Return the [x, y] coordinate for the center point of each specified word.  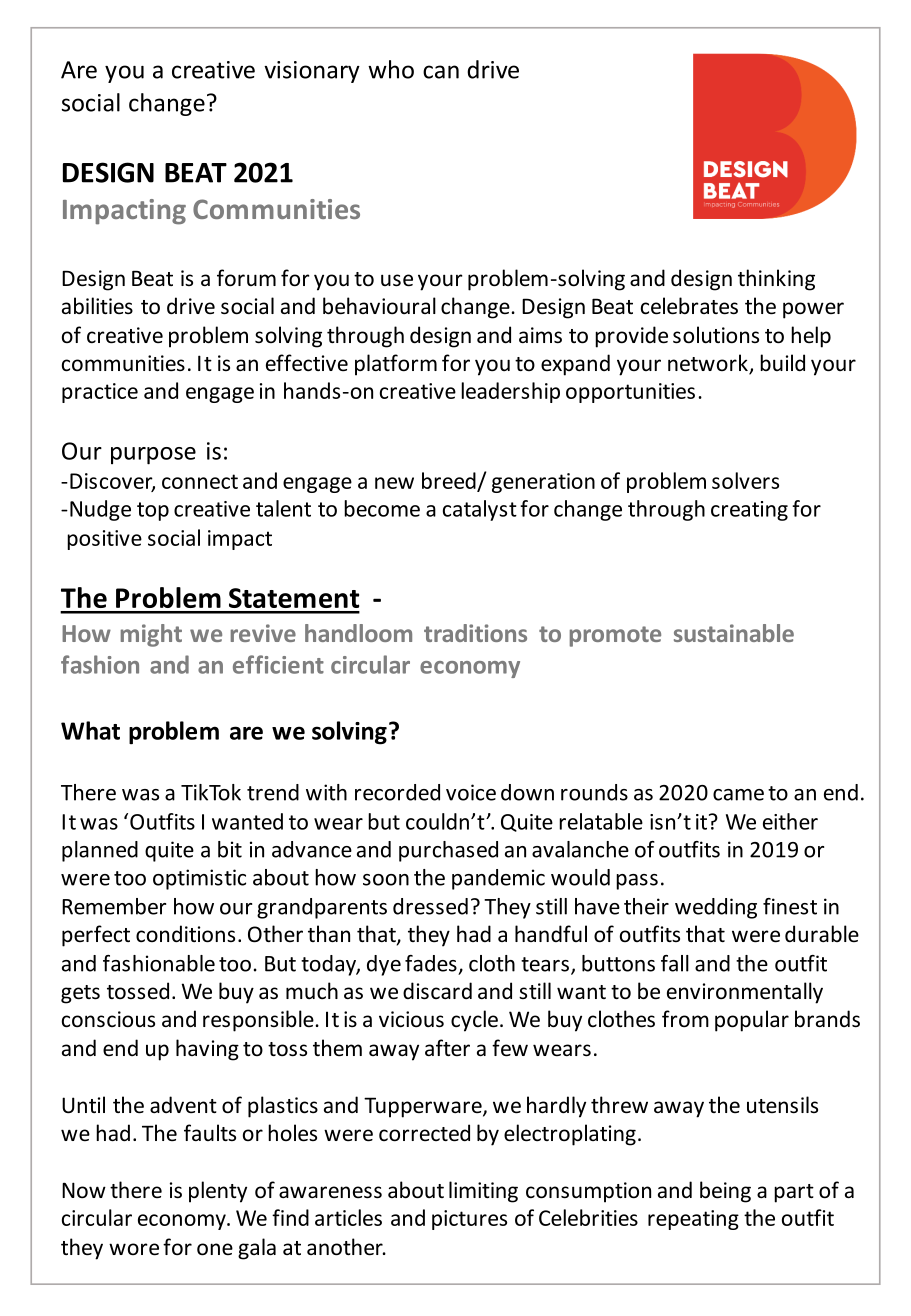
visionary [312, 72]
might [151, 635]
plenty [218, 1192]
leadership [510, 392]
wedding [716, 908]
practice [100, 393]
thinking [776, 280]
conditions [185, 934]
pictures [469, 1220]
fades [431, 963]
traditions [475, 633]
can [441, 72]
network [709, 364]
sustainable [734, 633]
